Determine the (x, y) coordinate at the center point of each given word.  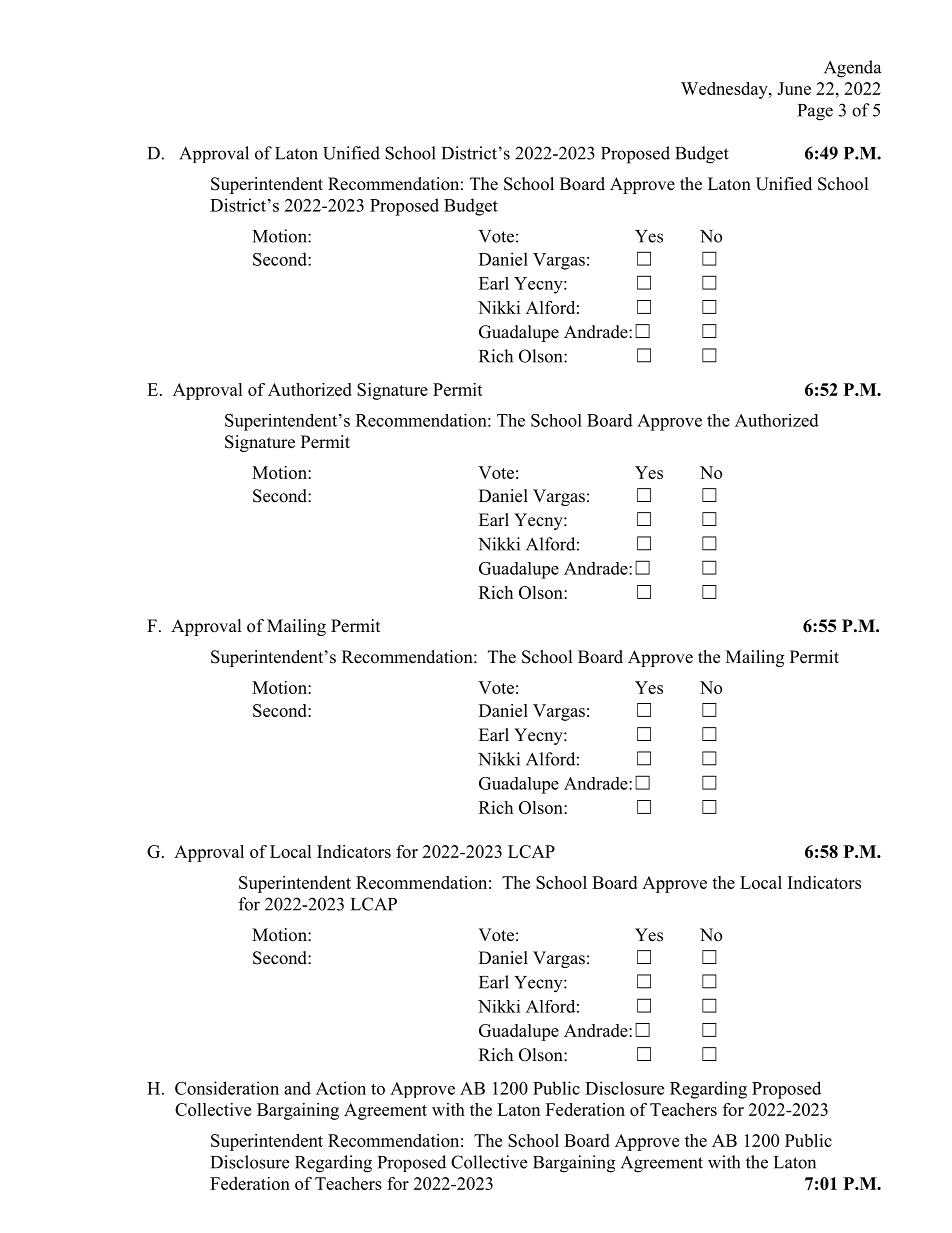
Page (815, 112)
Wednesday (725, 90)
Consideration (227, 1088)
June (794, 88)
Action (341, 1088)
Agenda (852, 69)
